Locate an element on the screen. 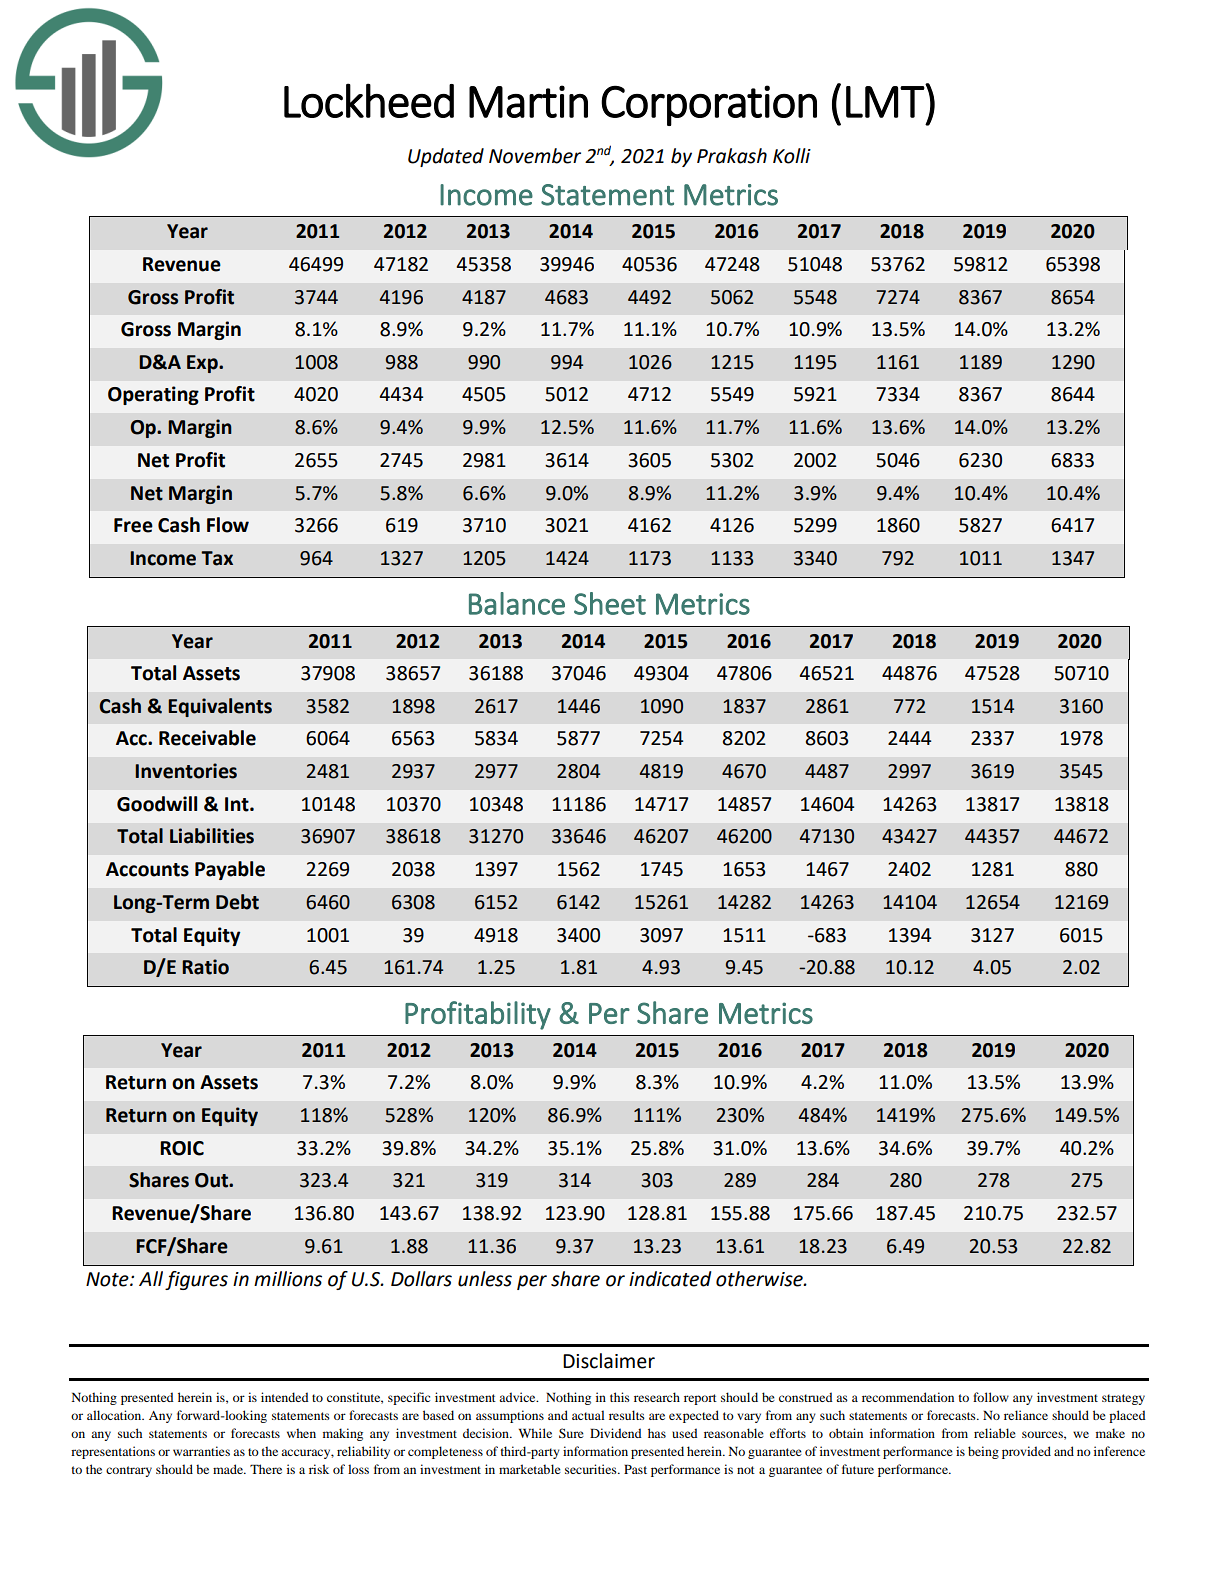 The image size is (1217, 1575). reliable is located at coordinates (995, 1433).
